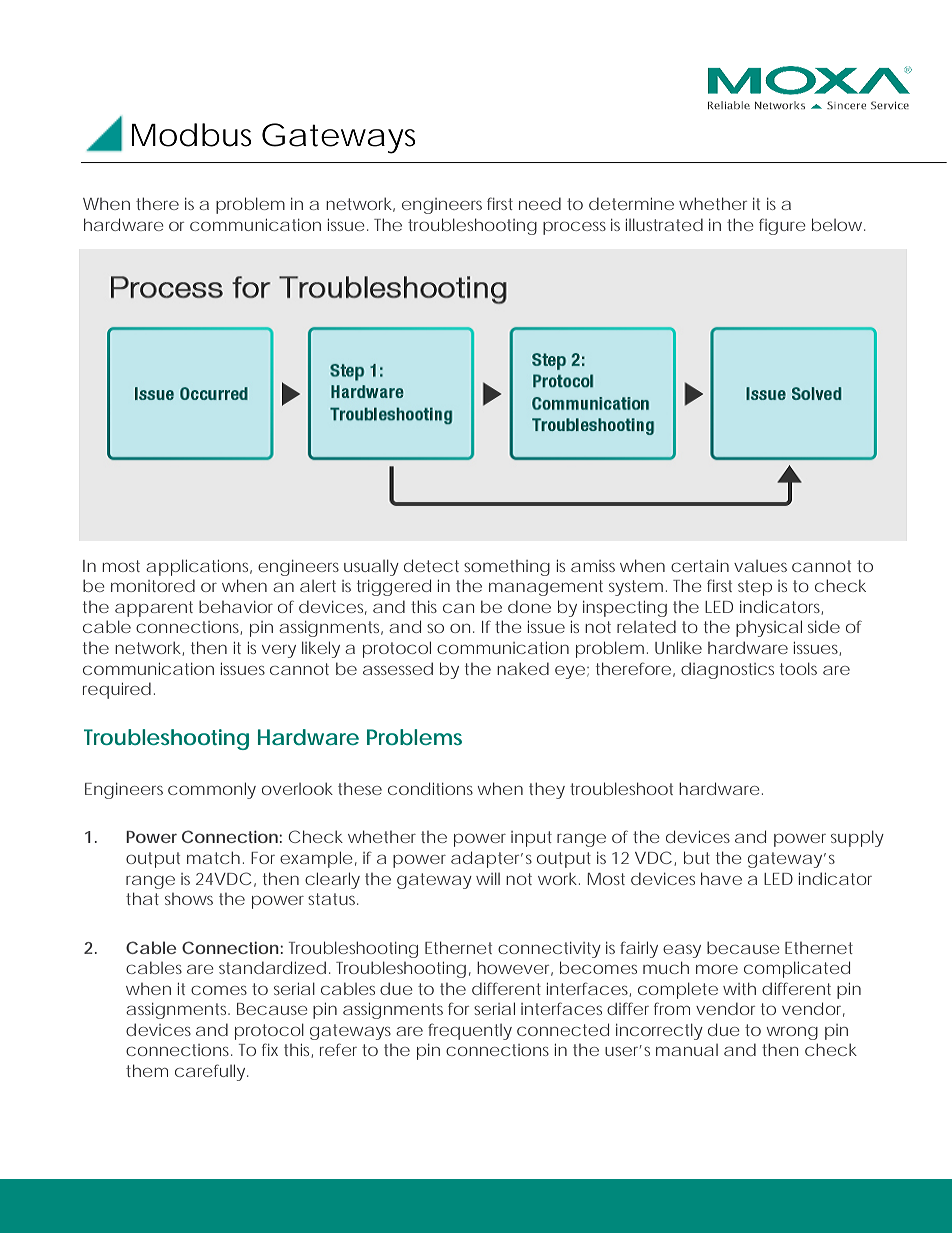 This screenshot has width=952, height=1233. Describe the element at coordinates (199, 567) in the screenshot. I see `applications` at that location.
